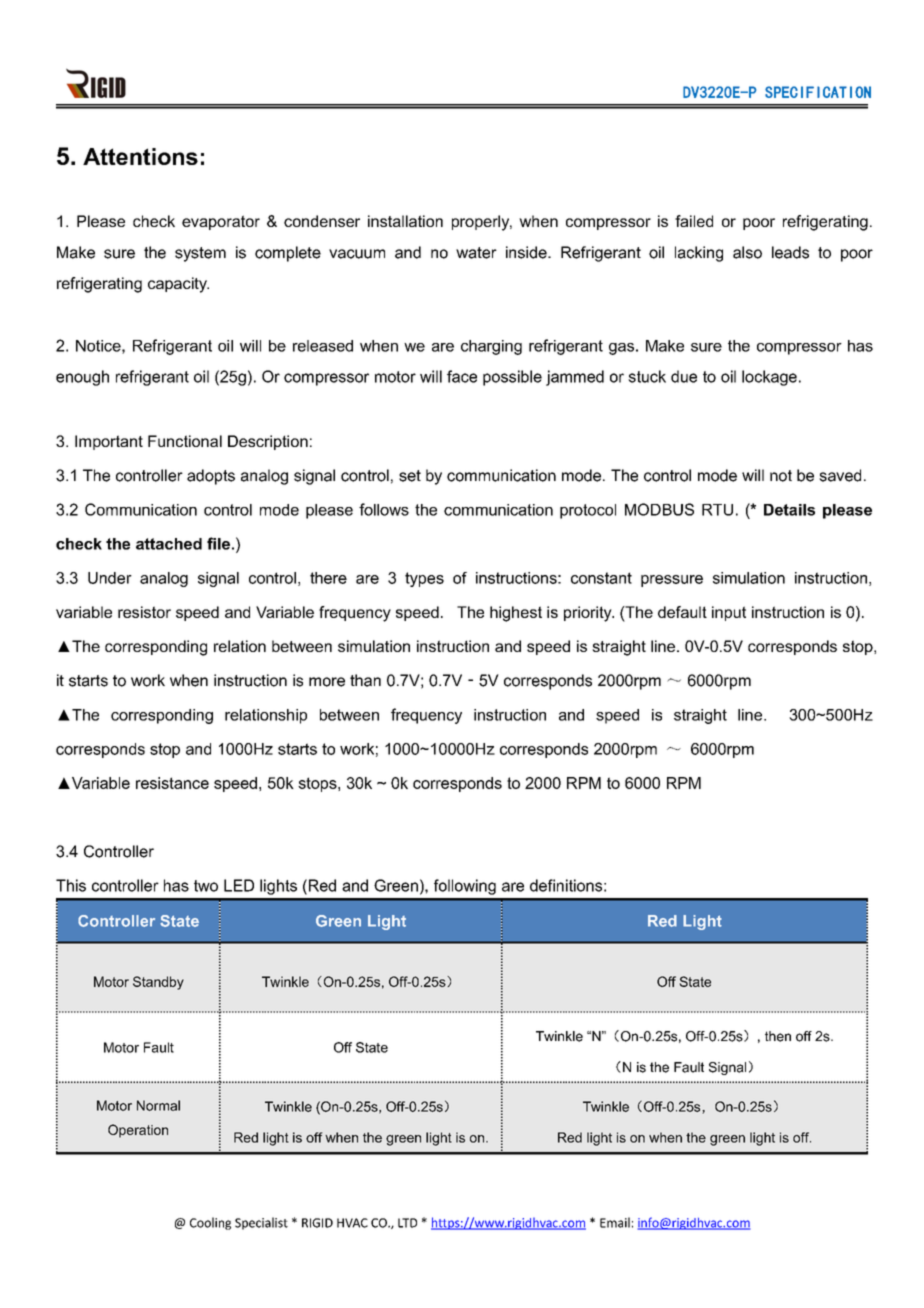  I want to click on adopts, so click(211, 477).
